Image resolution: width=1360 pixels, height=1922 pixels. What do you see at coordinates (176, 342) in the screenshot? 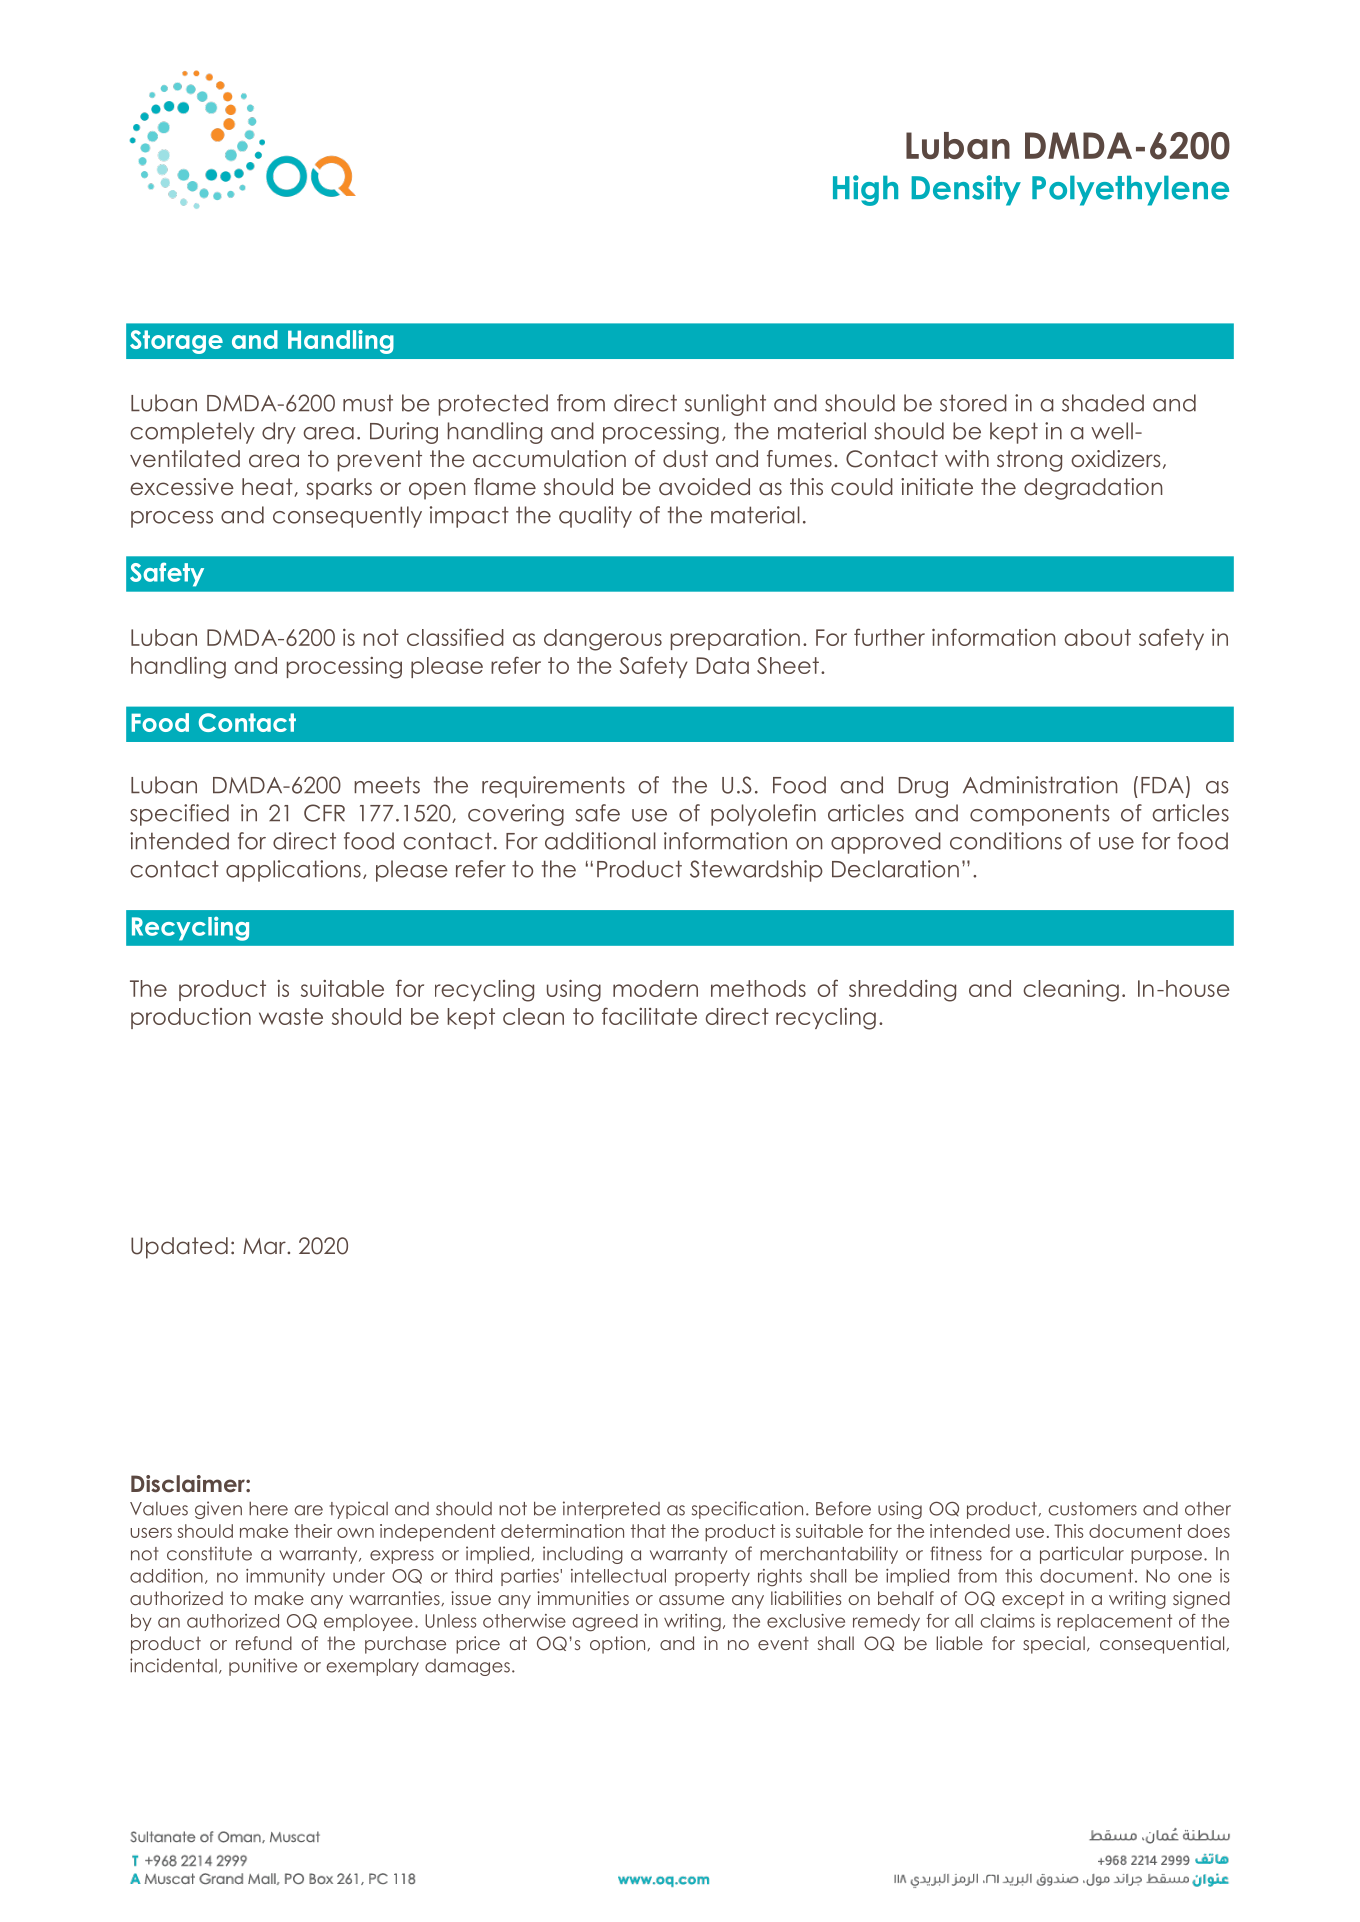
I see `Storage` at bounding box center [176, 342].
